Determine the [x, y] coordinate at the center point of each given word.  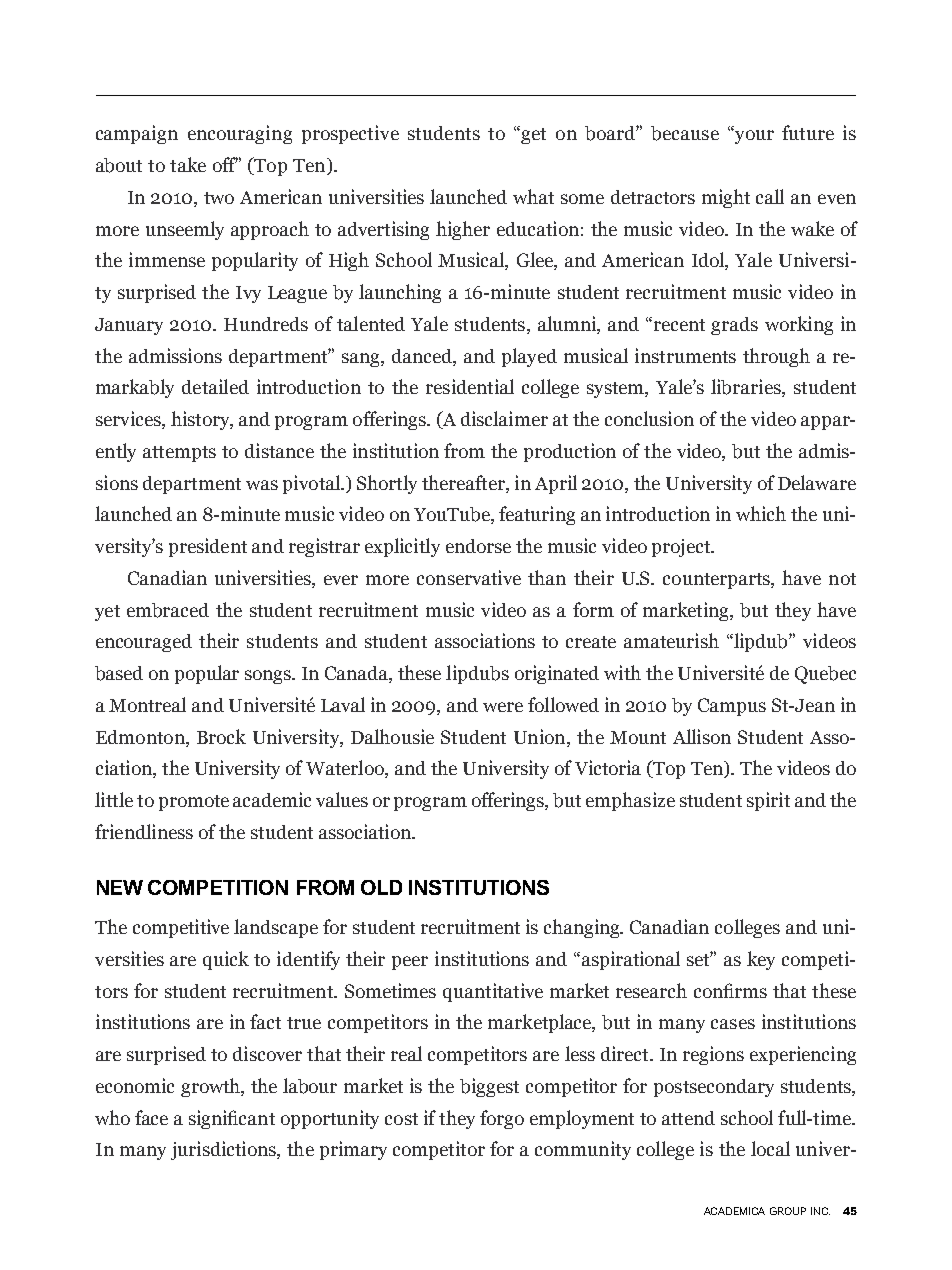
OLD [381, 887]
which [761, 513]
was [262, 485]
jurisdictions [224, 1150]
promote [194, 803]
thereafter [464, 482]
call [770, 196]
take [188, 164]
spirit [768, 801]
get [532, 135]
